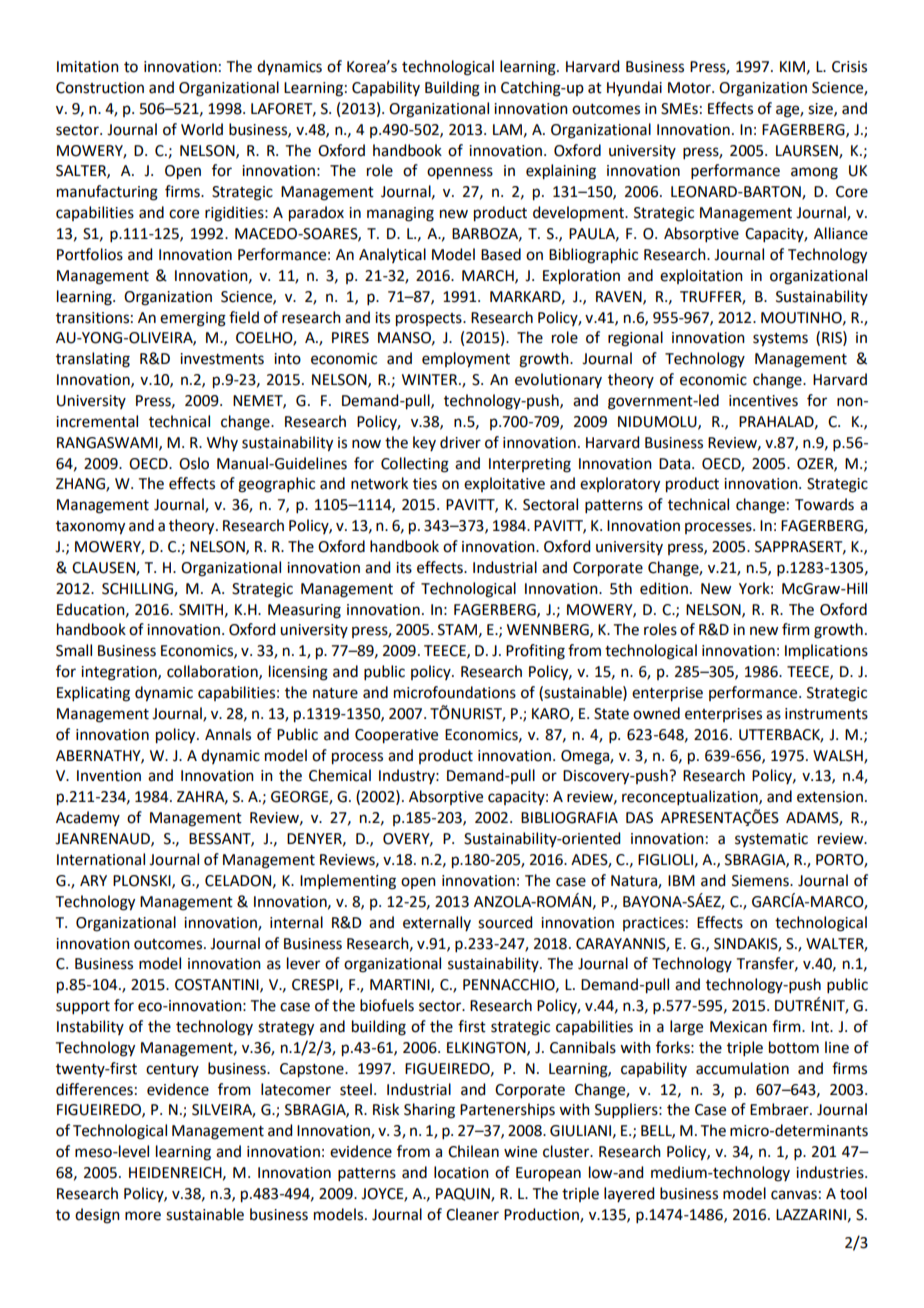 This screenshot has height=1308, width=924. What do you see at coordinates (507, 129) in the screenshot?
I see `LAM` at bounding box center [507, 129].
